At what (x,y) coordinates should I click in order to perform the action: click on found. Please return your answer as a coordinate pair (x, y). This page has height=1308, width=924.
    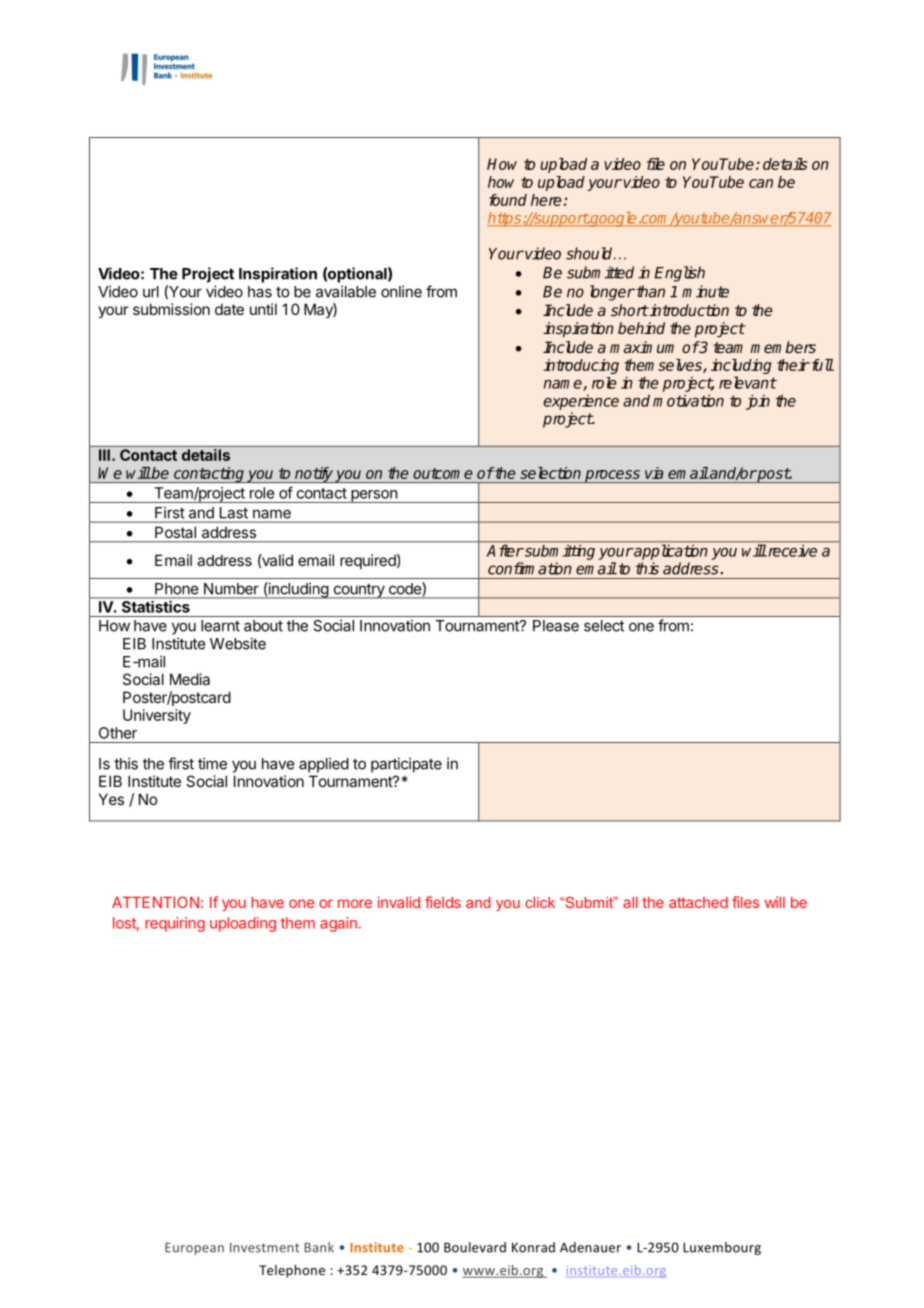
    Looking at the image, I should click on (508, 200).
